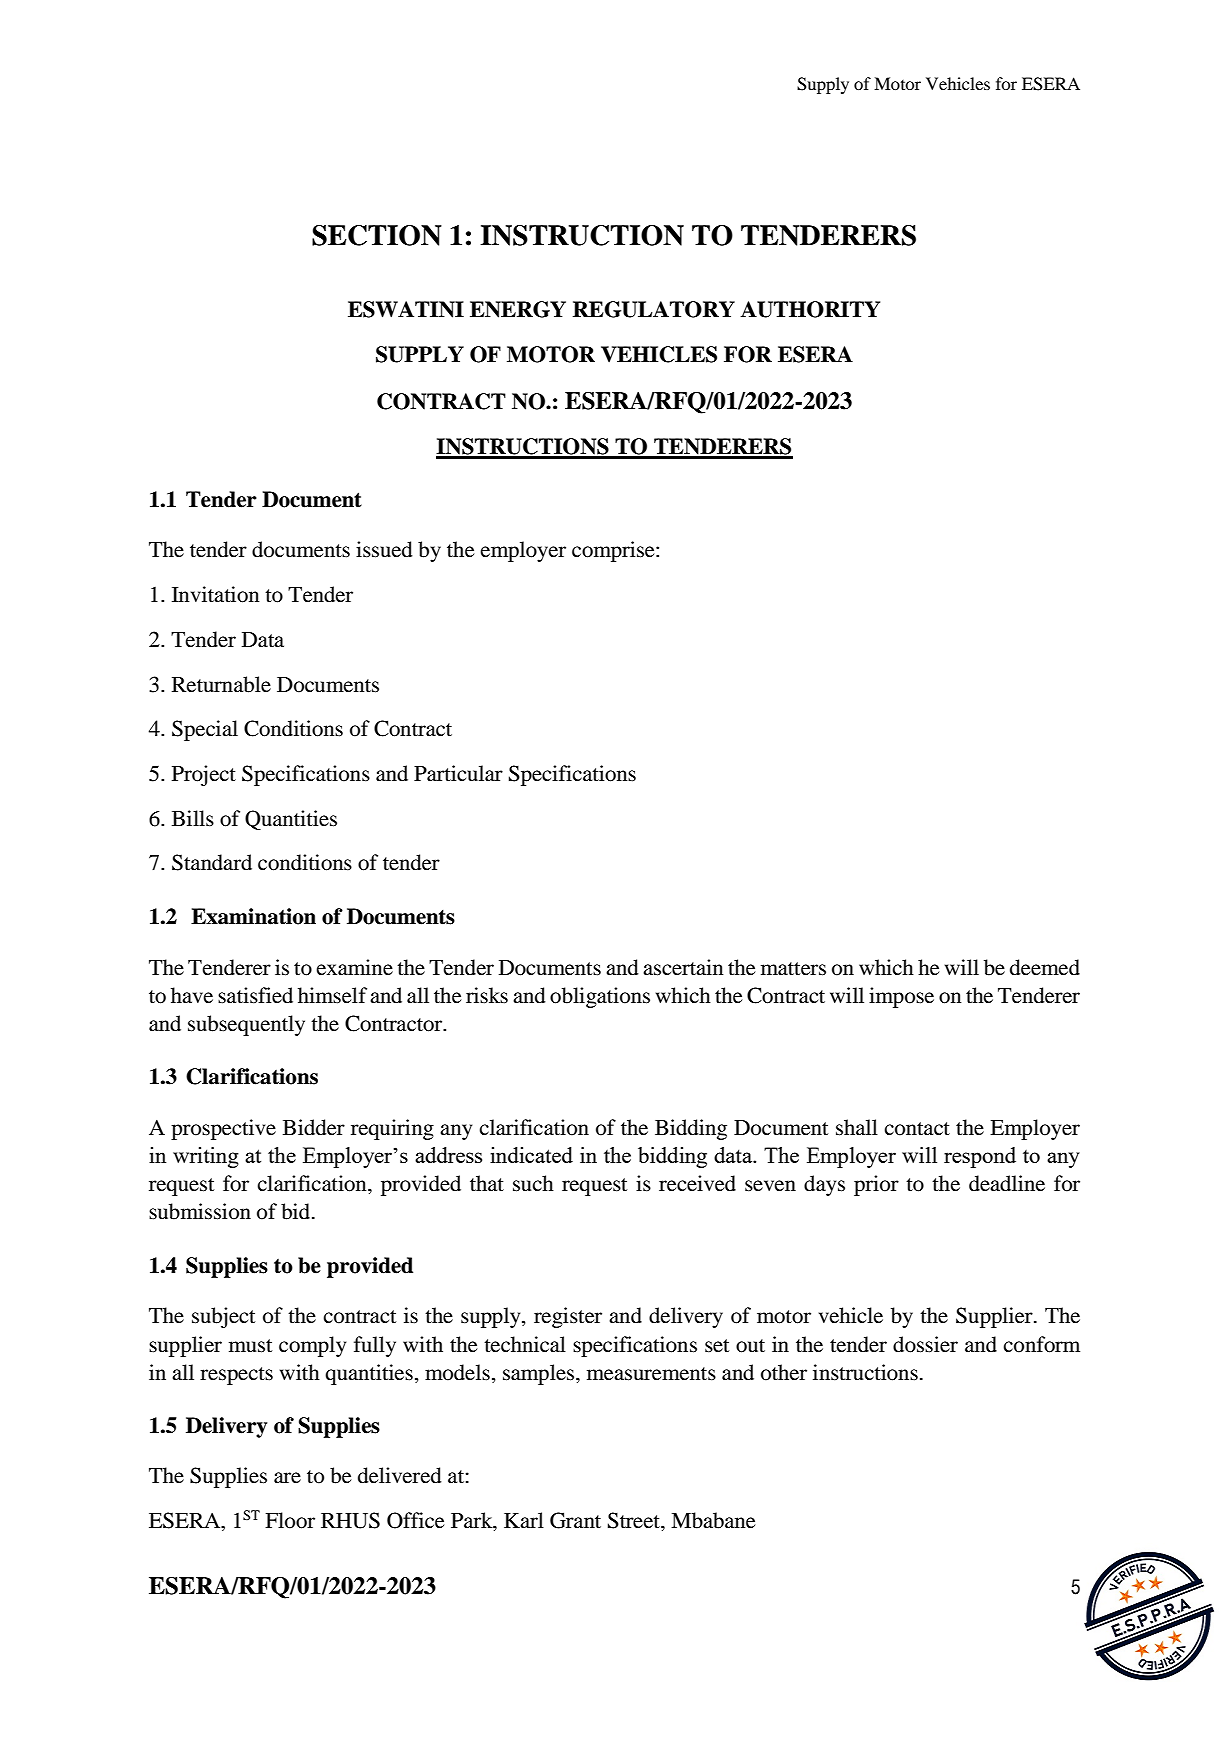 The width and height of the screenshot is (1229, 1739). I want to click on SECTION, so click(377, 235).
